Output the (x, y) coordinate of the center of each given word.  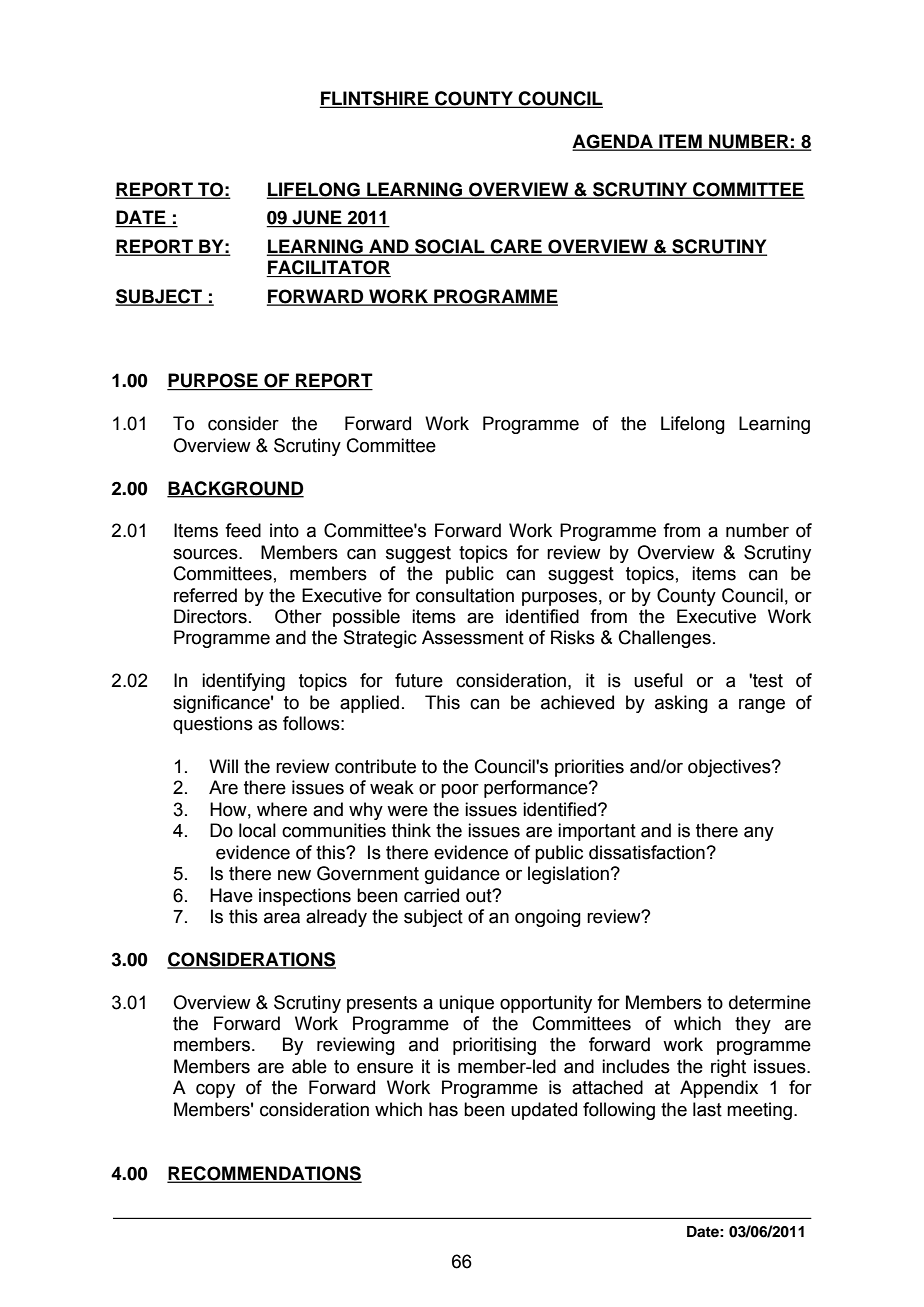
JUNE (317, 218)
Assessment (473, 637)
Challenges (665, 639)
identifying (243, 682)
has (443, 1109)
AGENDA (613, 142)
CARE (516, 247)
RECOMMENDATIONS (264, 1174)
